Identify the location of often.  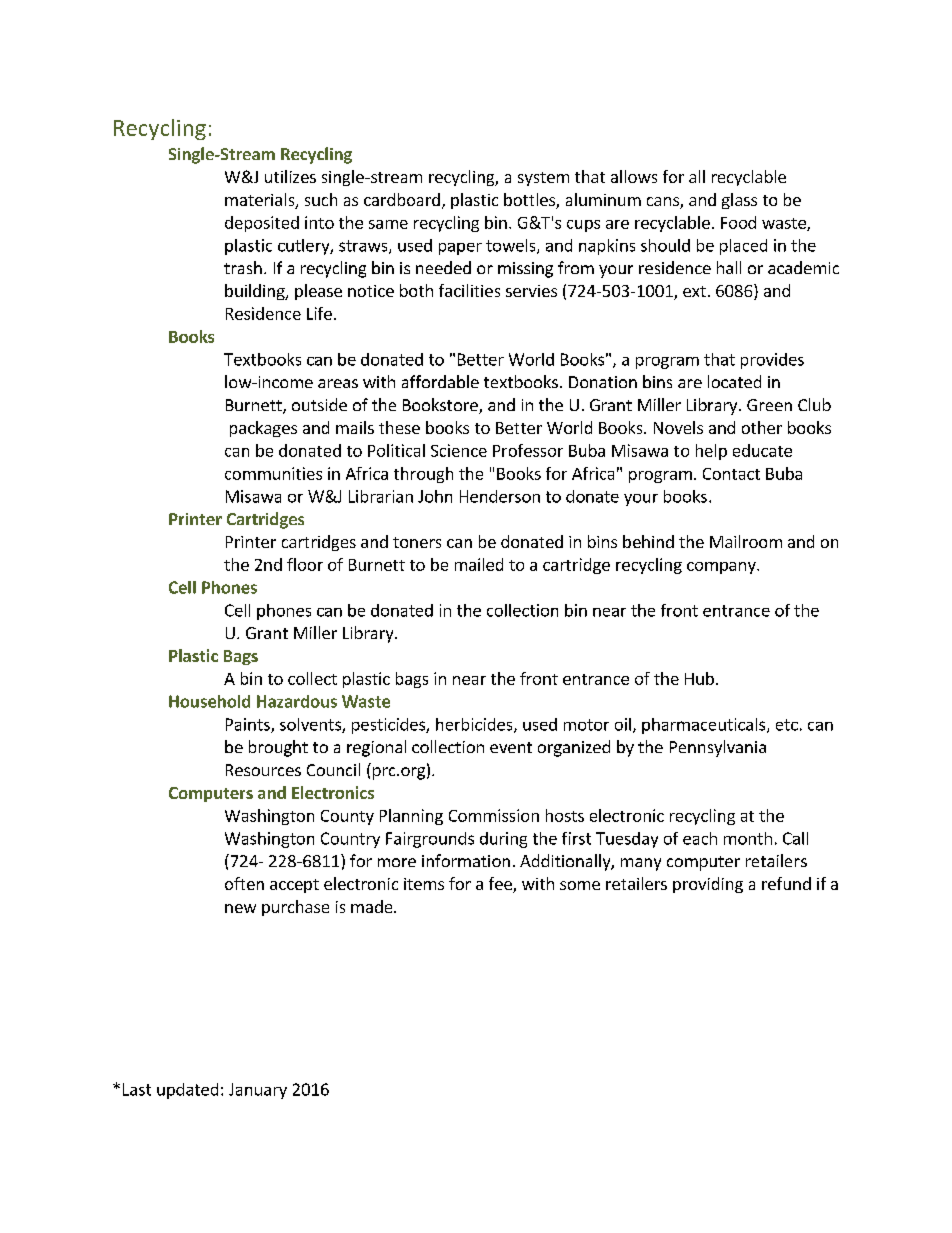
(244, 883).
